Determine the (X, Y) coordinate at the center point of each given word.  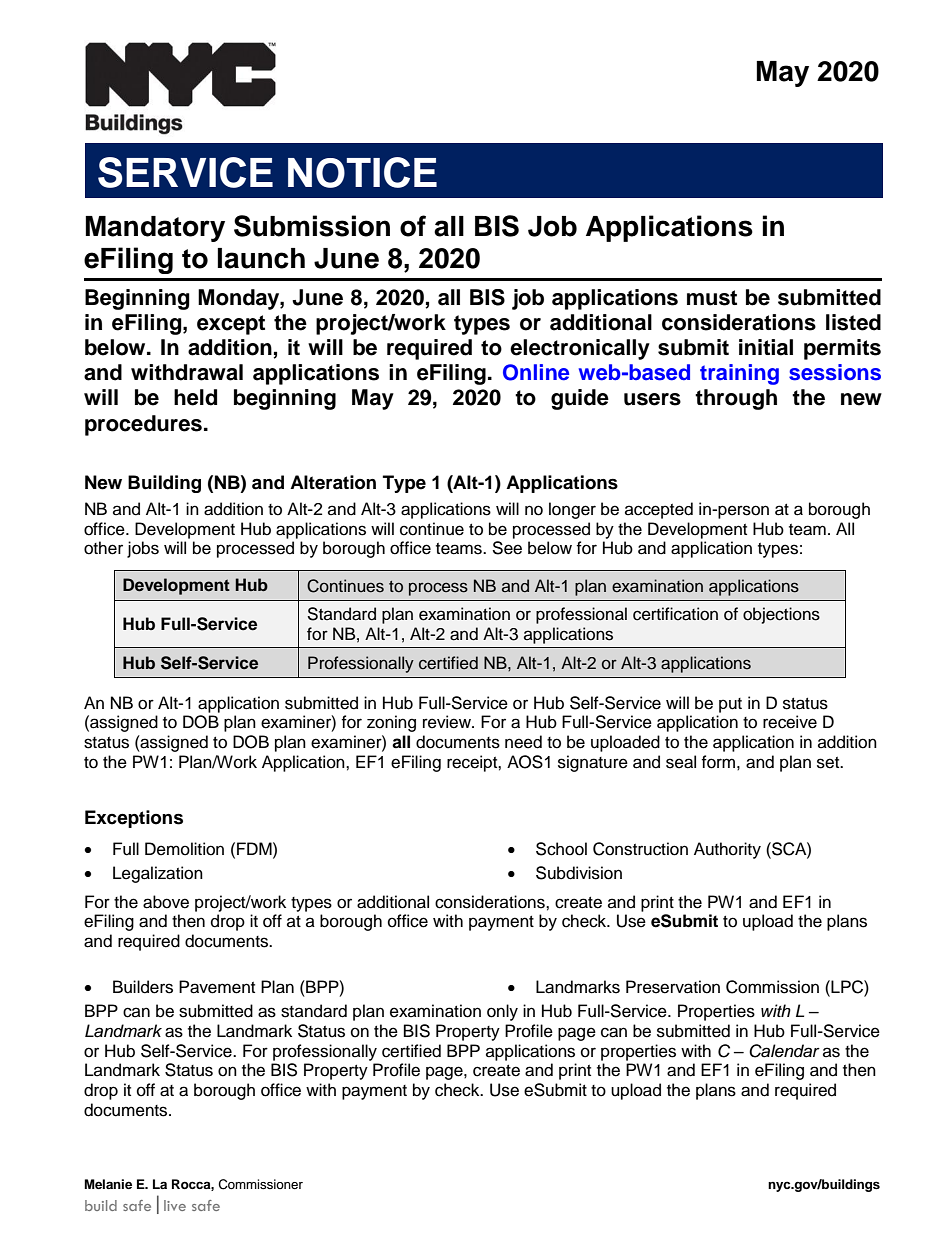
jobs (143, 549)
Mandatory (155, 229)
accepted (659, 510)
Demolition (184, 849)
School (561, 849)
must (712, 298)
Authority (727, 850)
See (507, 548)
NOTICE (362, 172)
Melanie (108, 1184)
